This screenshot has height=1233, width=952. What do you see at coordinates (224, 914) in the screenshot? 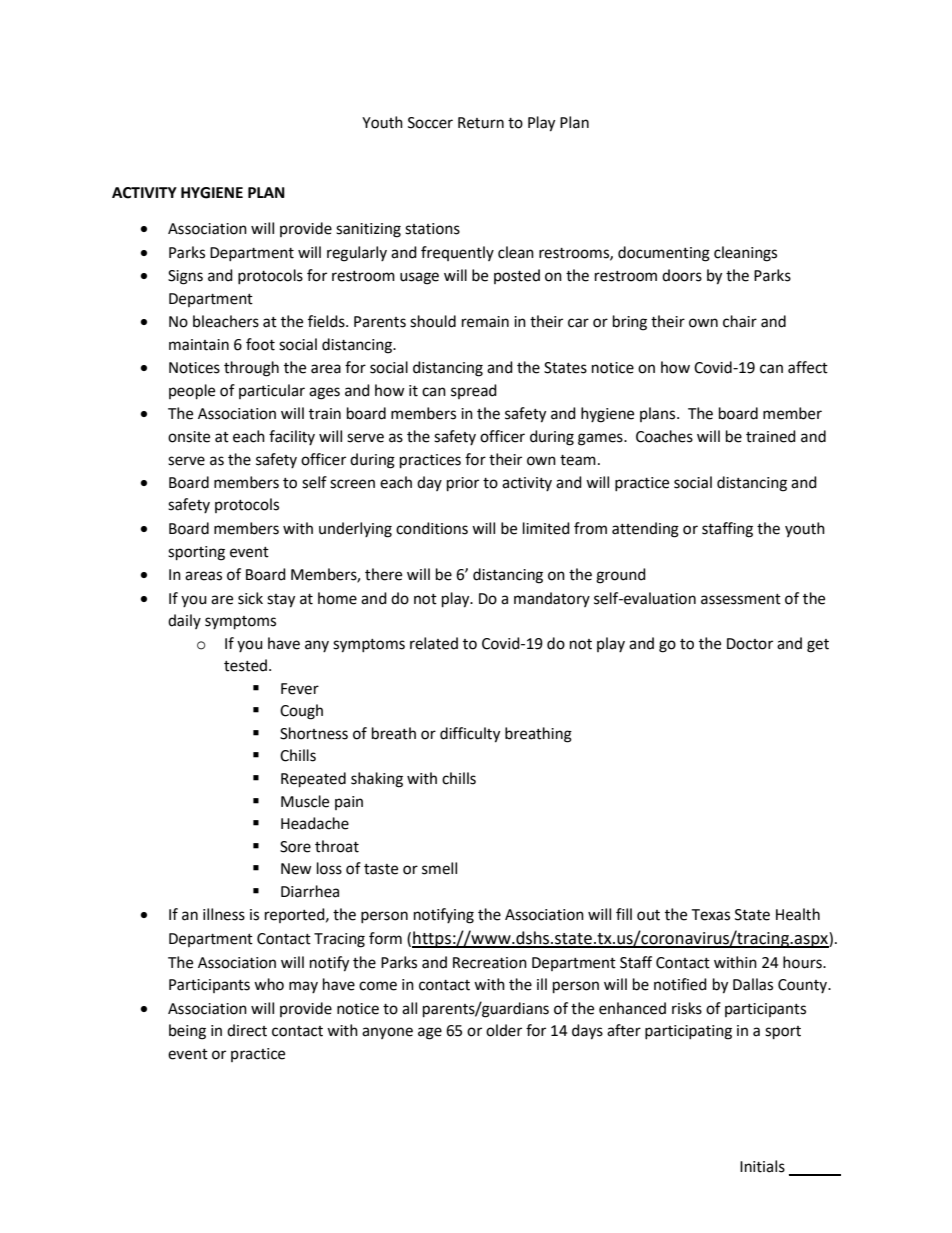
I see `illness` at bounding box center [224, 914].
